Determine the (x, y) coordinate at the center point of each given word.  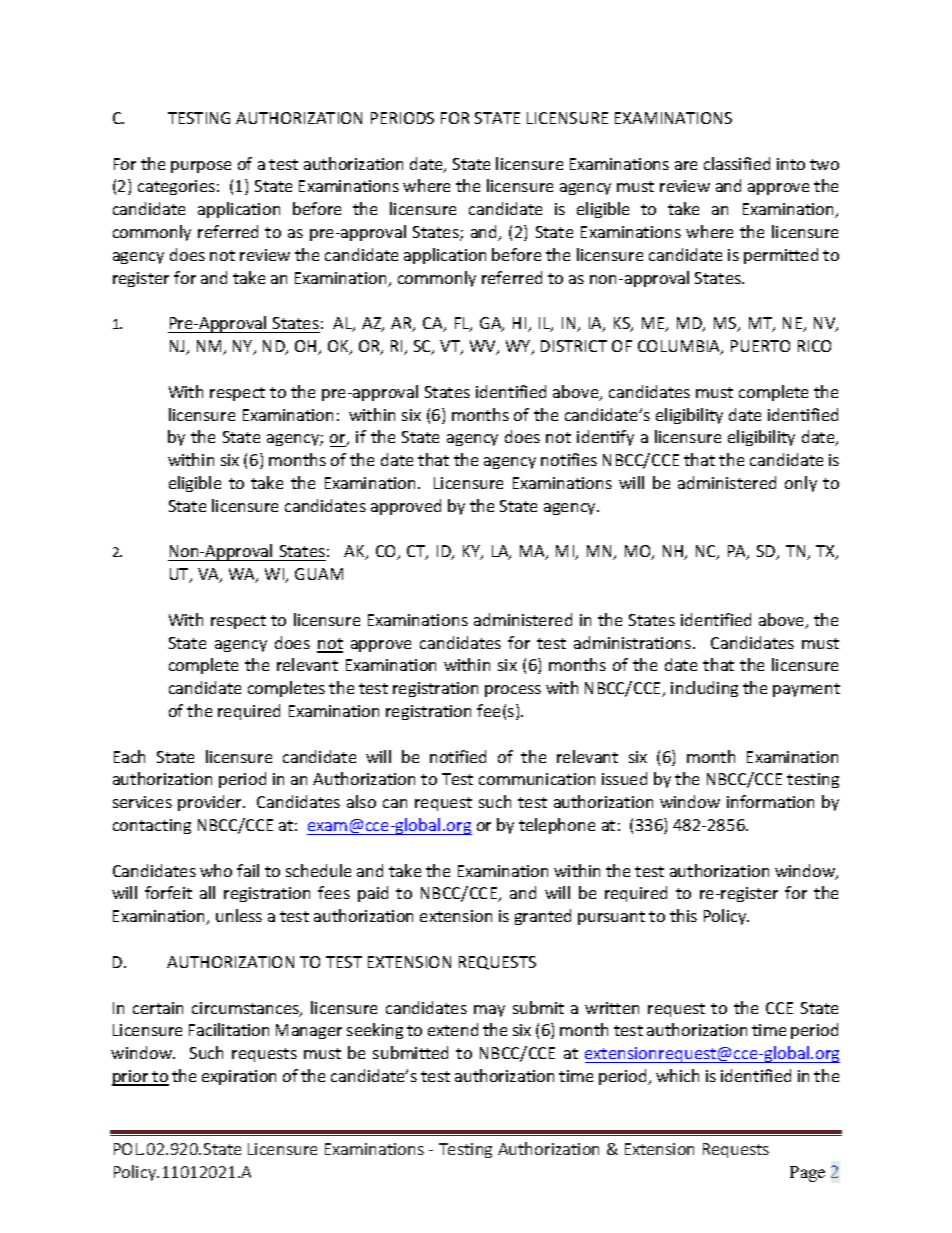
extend (453, 1029)
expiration (239, 1077)
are (686, 165)
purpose (201, 167)
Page (807, 1174)
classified (737, 163)
